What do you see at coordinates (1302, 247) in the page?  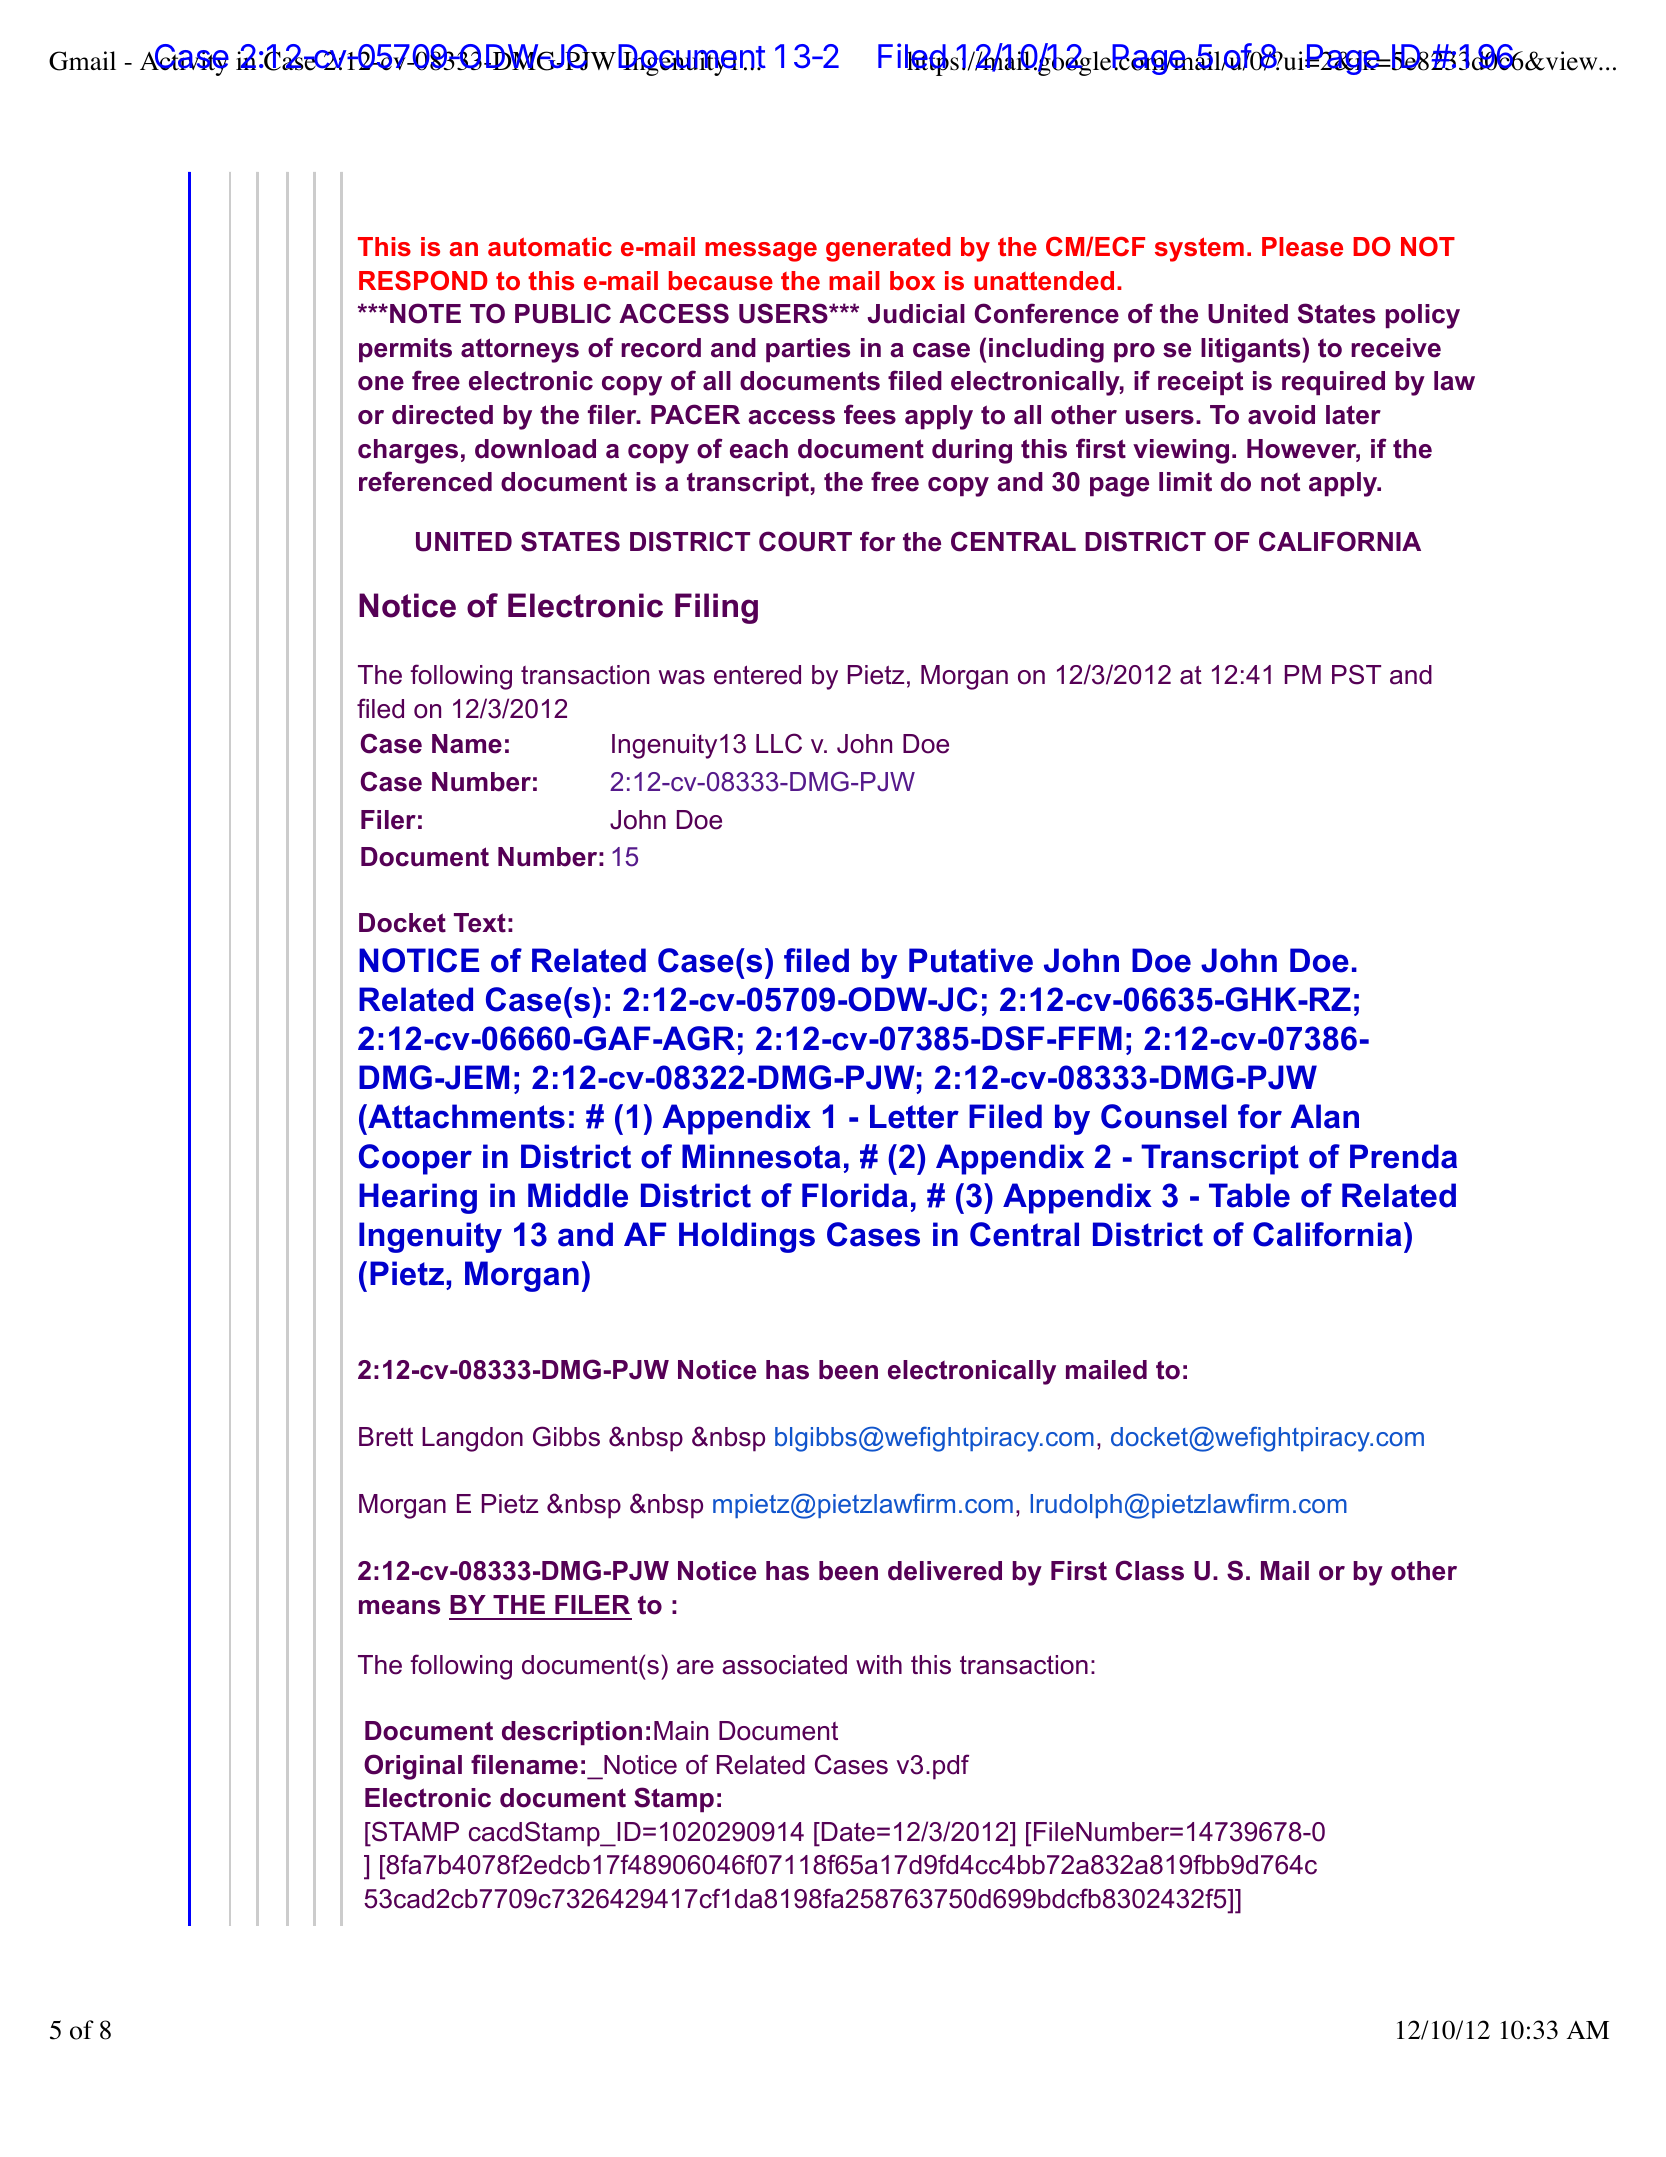 I see `Please` at bounding box center [1302, 247].
